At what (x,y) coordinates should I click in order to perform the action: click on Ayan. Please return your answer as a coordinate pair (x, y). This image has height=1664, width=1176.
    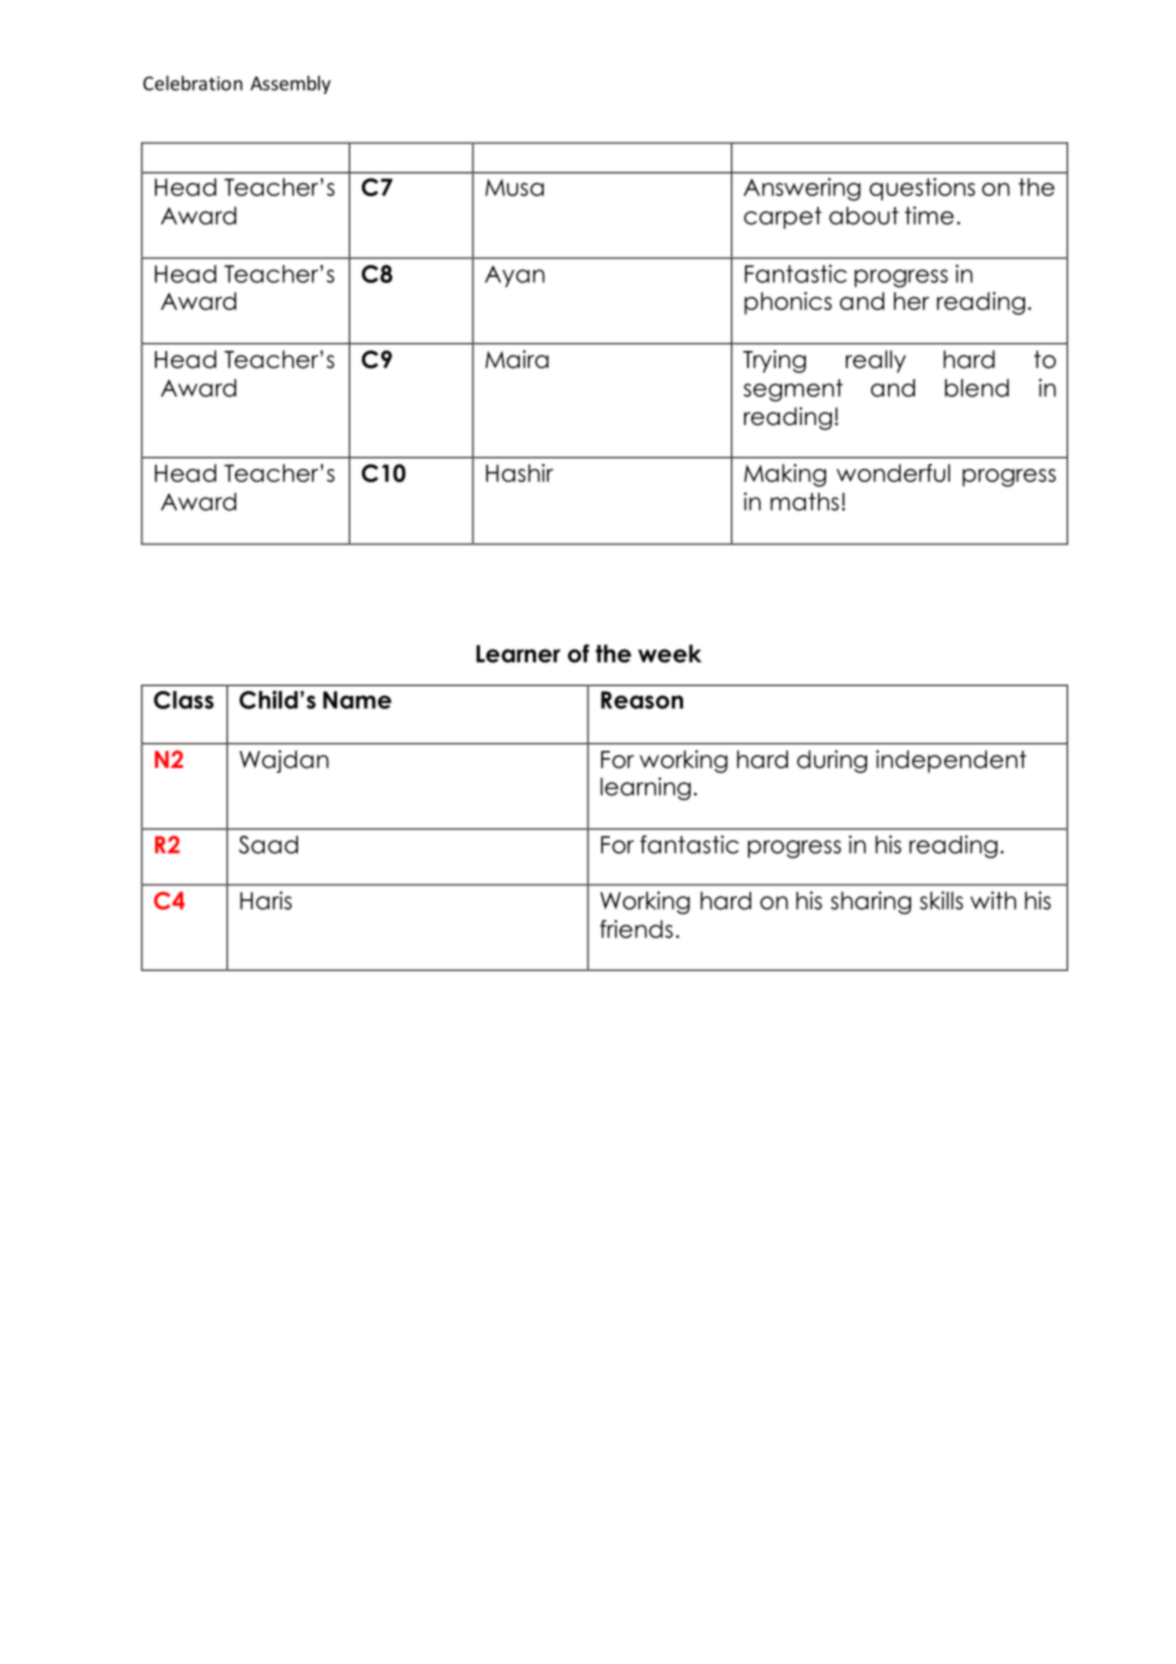
    Looking at the image, I should click on (515, 276).
